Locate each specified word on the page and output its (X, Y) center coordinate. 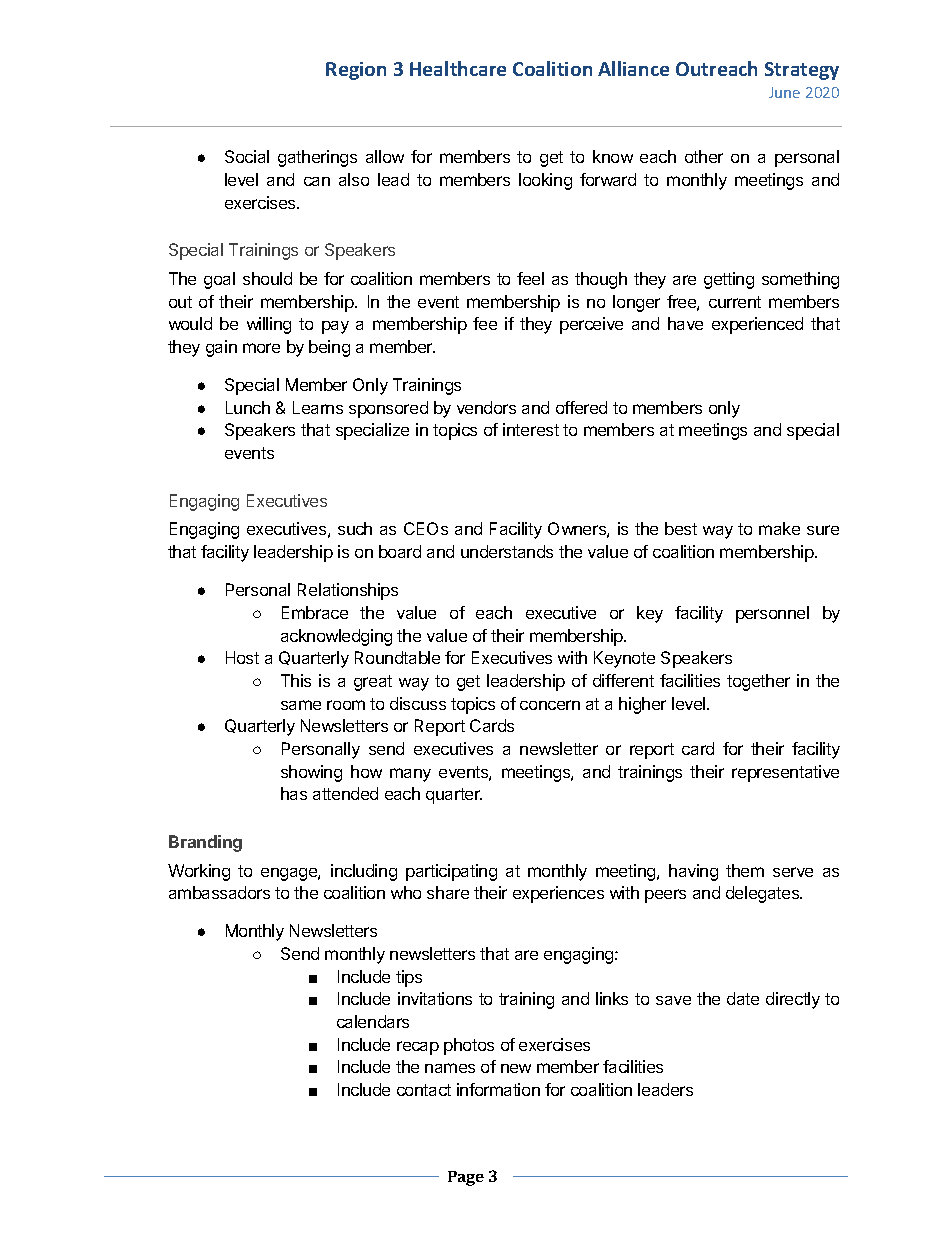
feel (530, 278)
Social (247, 156)
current (735, 302)
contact (424, 1090)
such (355, 528)
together (758, 682)
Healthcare (458, 68)
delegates (763, 894)
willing (269, 325)
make (779, 528)
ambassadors (219, 892)
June (784, 92)
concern (550, 705)
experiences (558, 894)
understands (507, 551)
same (301, 705)
